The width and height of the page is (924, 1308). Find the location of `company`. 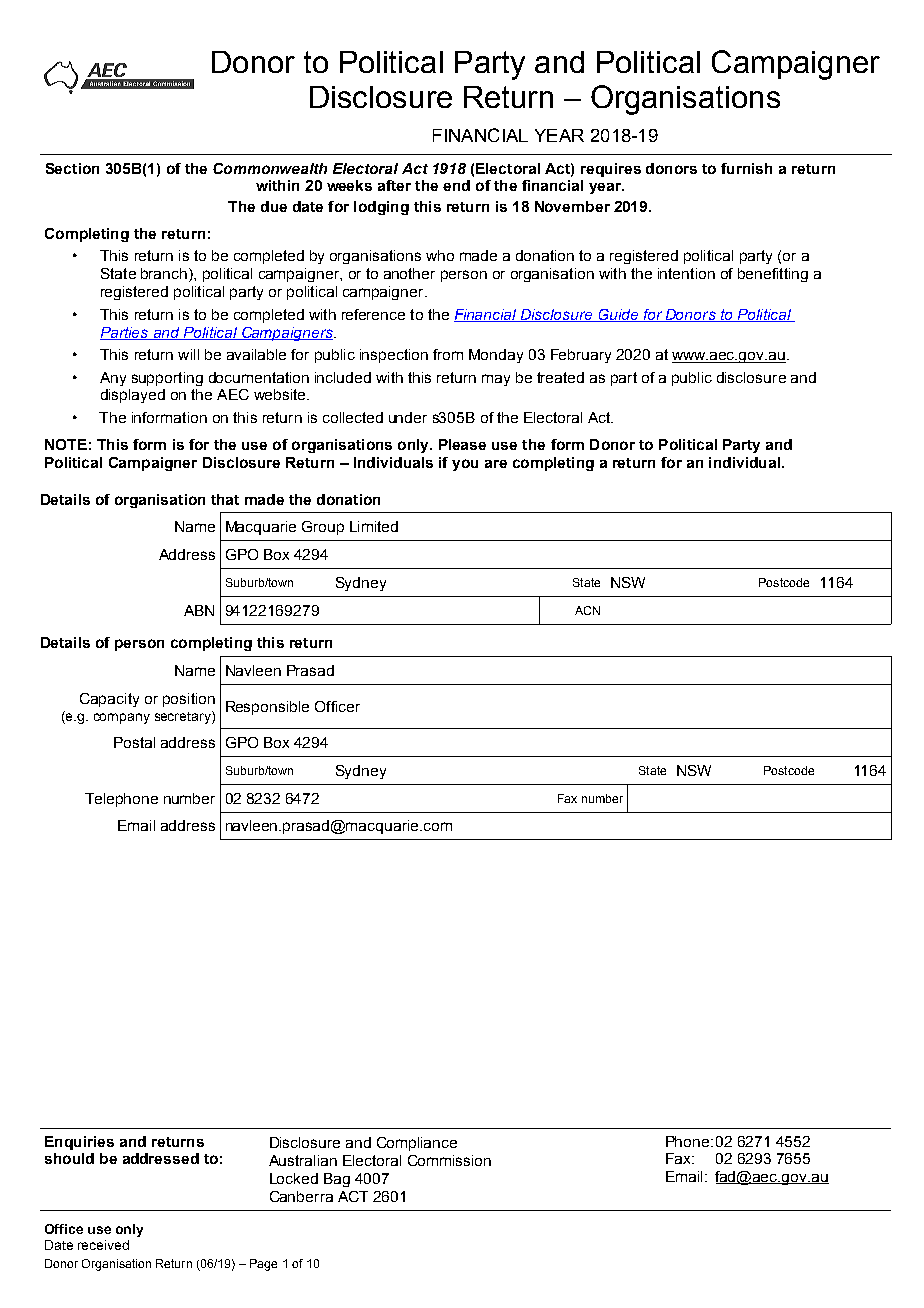

company is located at coordinates (122, 718).
